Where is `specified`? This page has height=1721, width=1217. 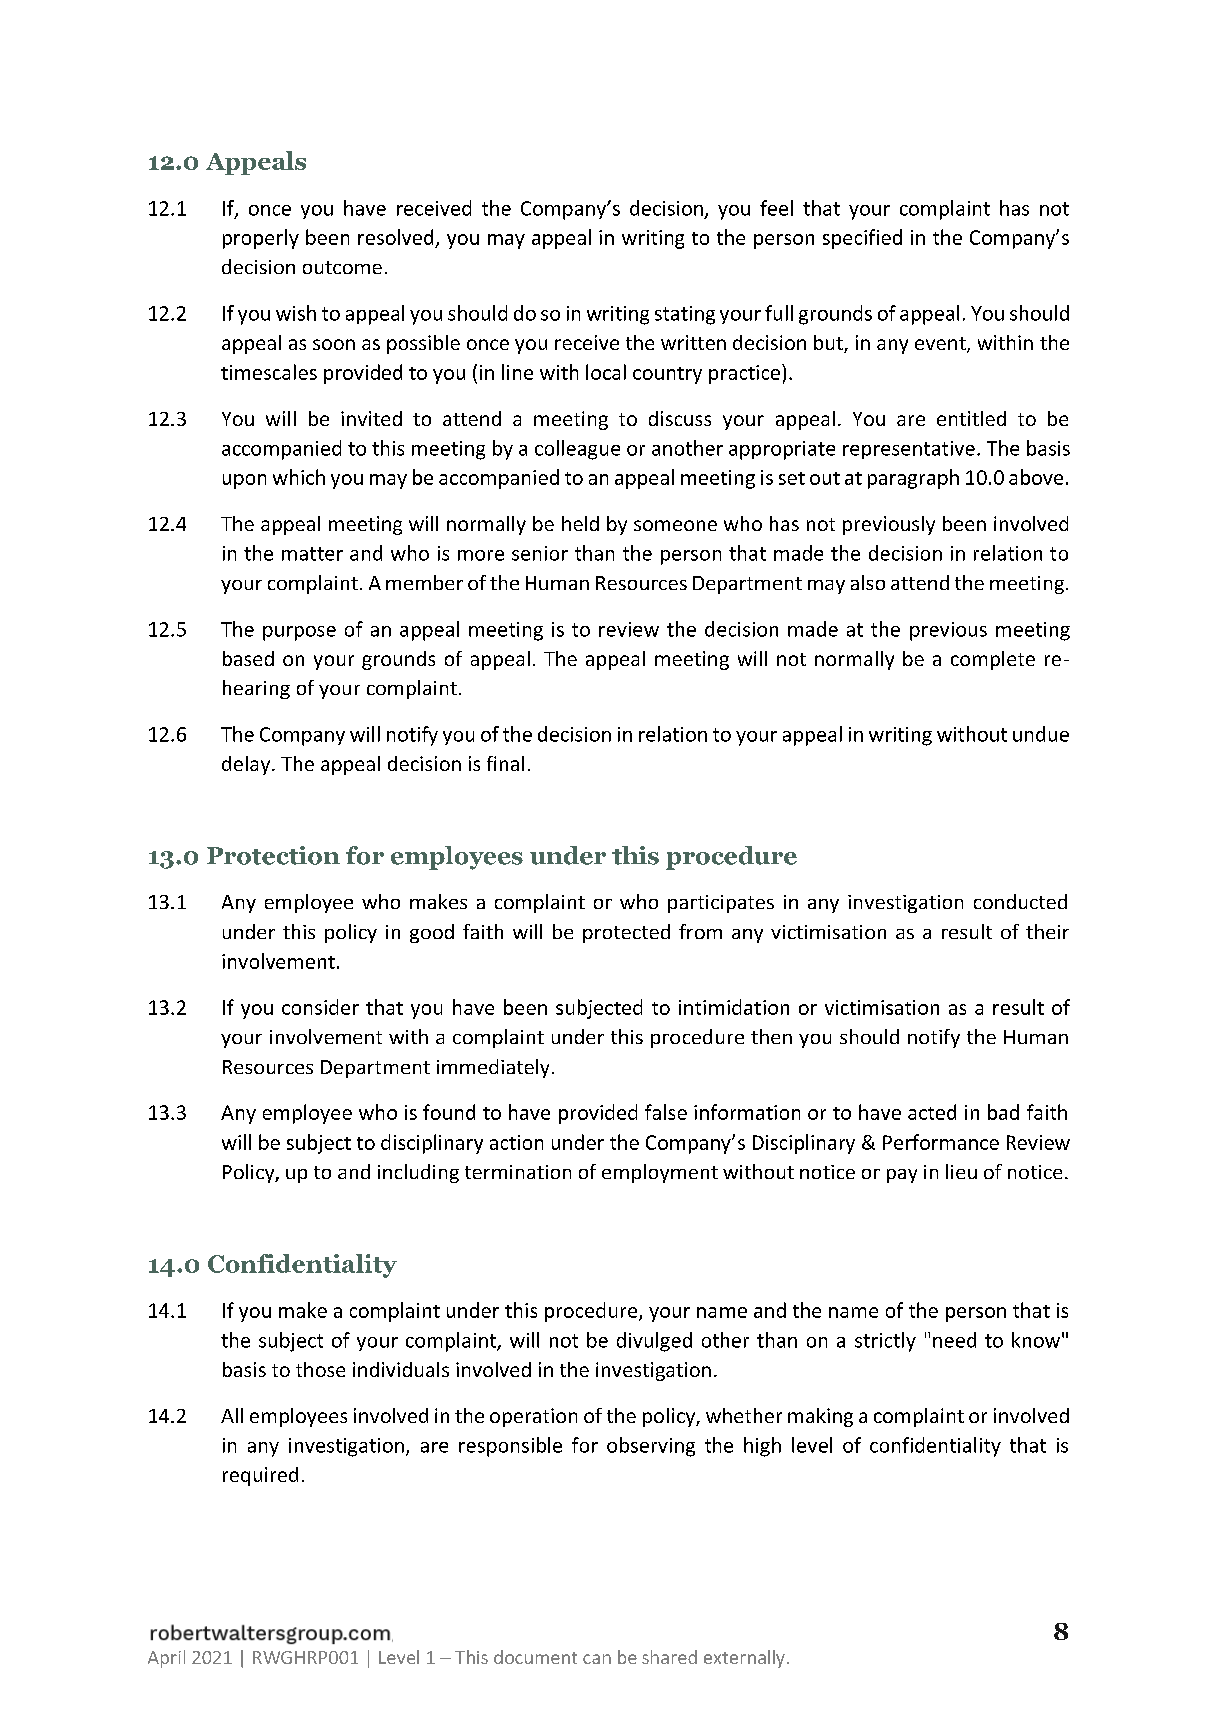
specified is located at coordinates (862, 239).
